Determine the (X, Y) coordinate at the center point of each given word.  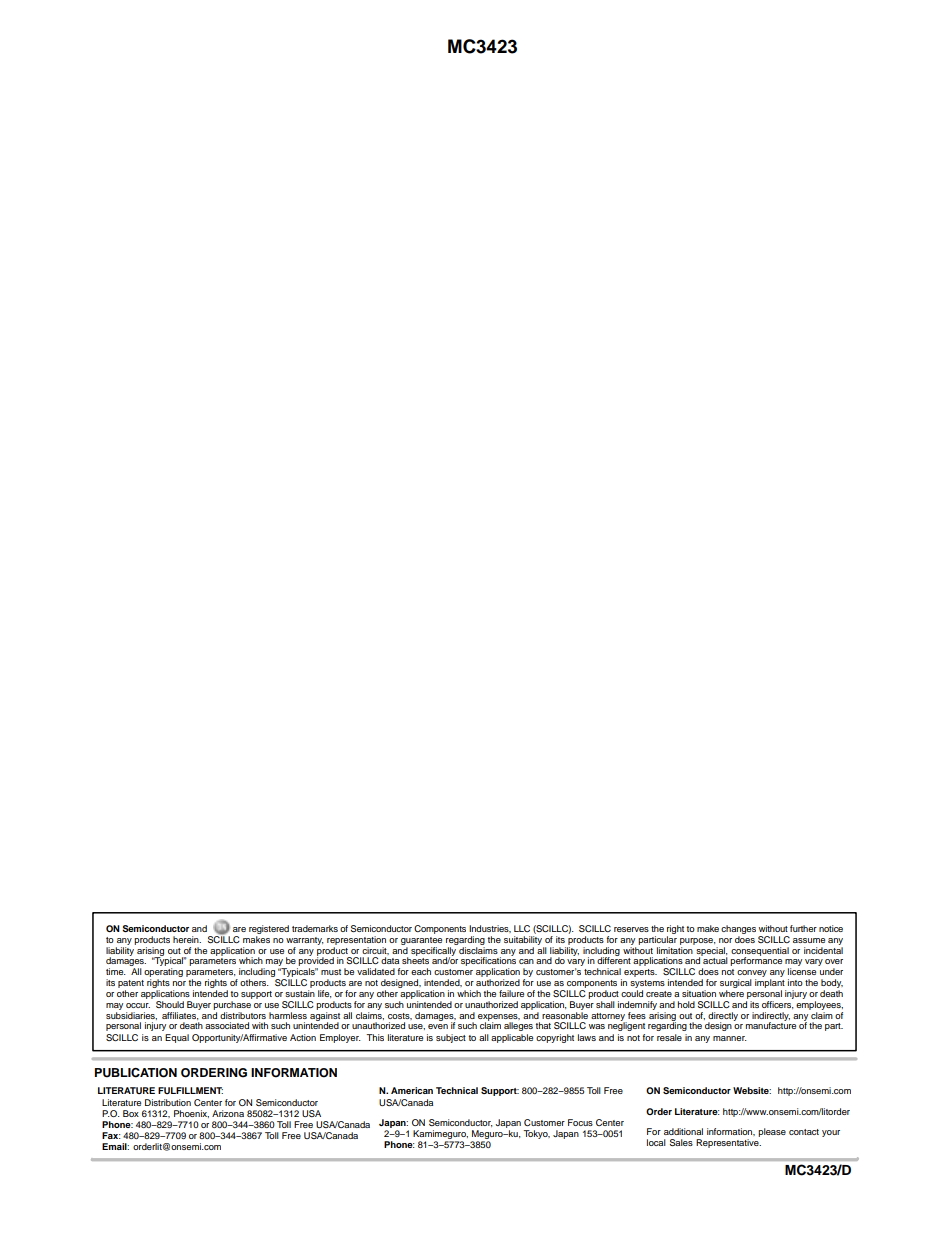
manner (730, 1038)
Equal (177, 1038)
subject (451, 1038)
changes (738, 929)
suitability (523, 940)
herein (187, 939)
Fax (111, 1135)
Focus (580, 1122)
